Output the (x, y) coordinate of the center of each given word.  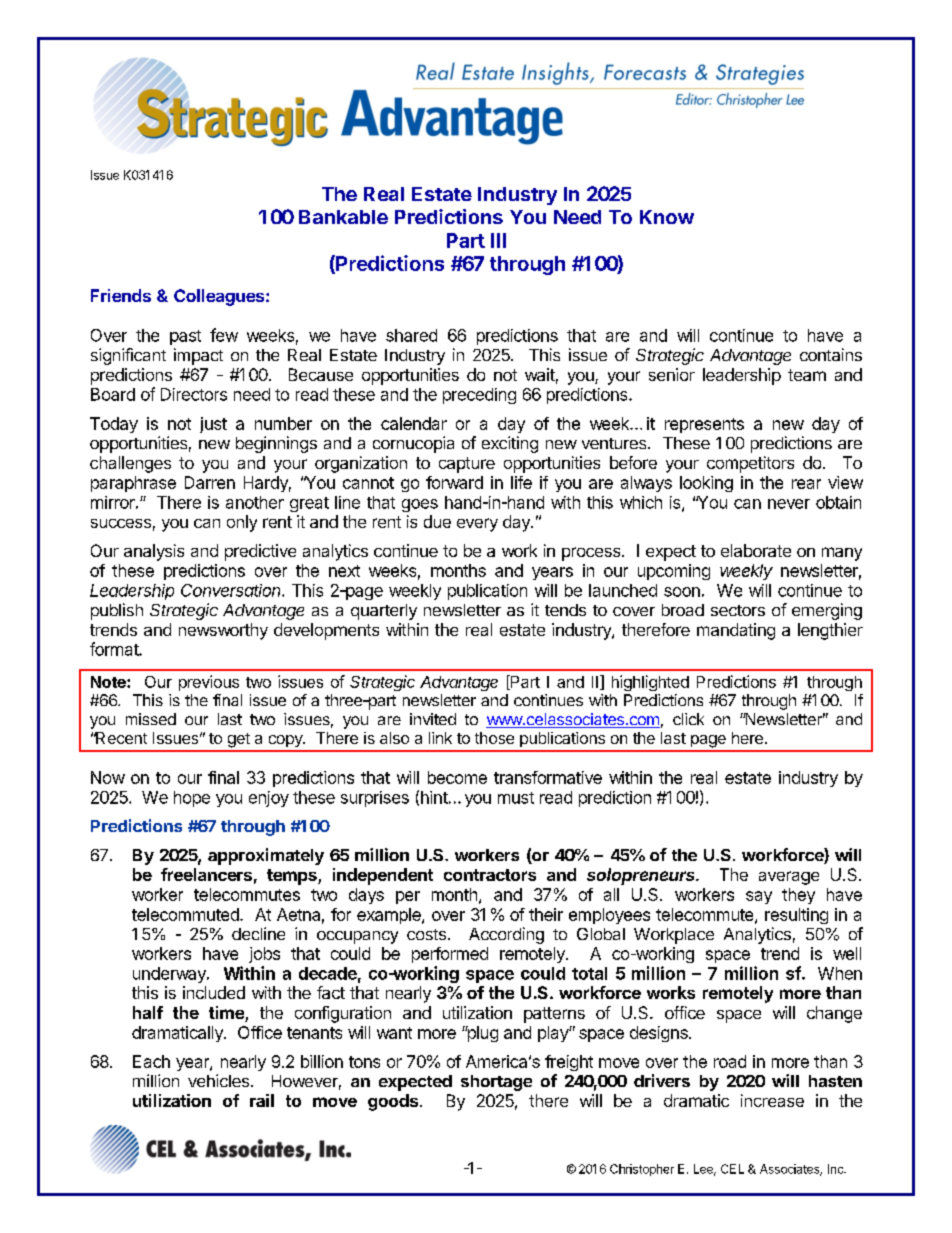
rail (262, 1100)
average (789, 878)
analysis (154, 552)
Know (667, 217)
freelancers (206, 874)
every (477, 525)
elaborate (756, 550)
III (498, 240)
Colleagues (220, 297)
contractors (490, 875)
